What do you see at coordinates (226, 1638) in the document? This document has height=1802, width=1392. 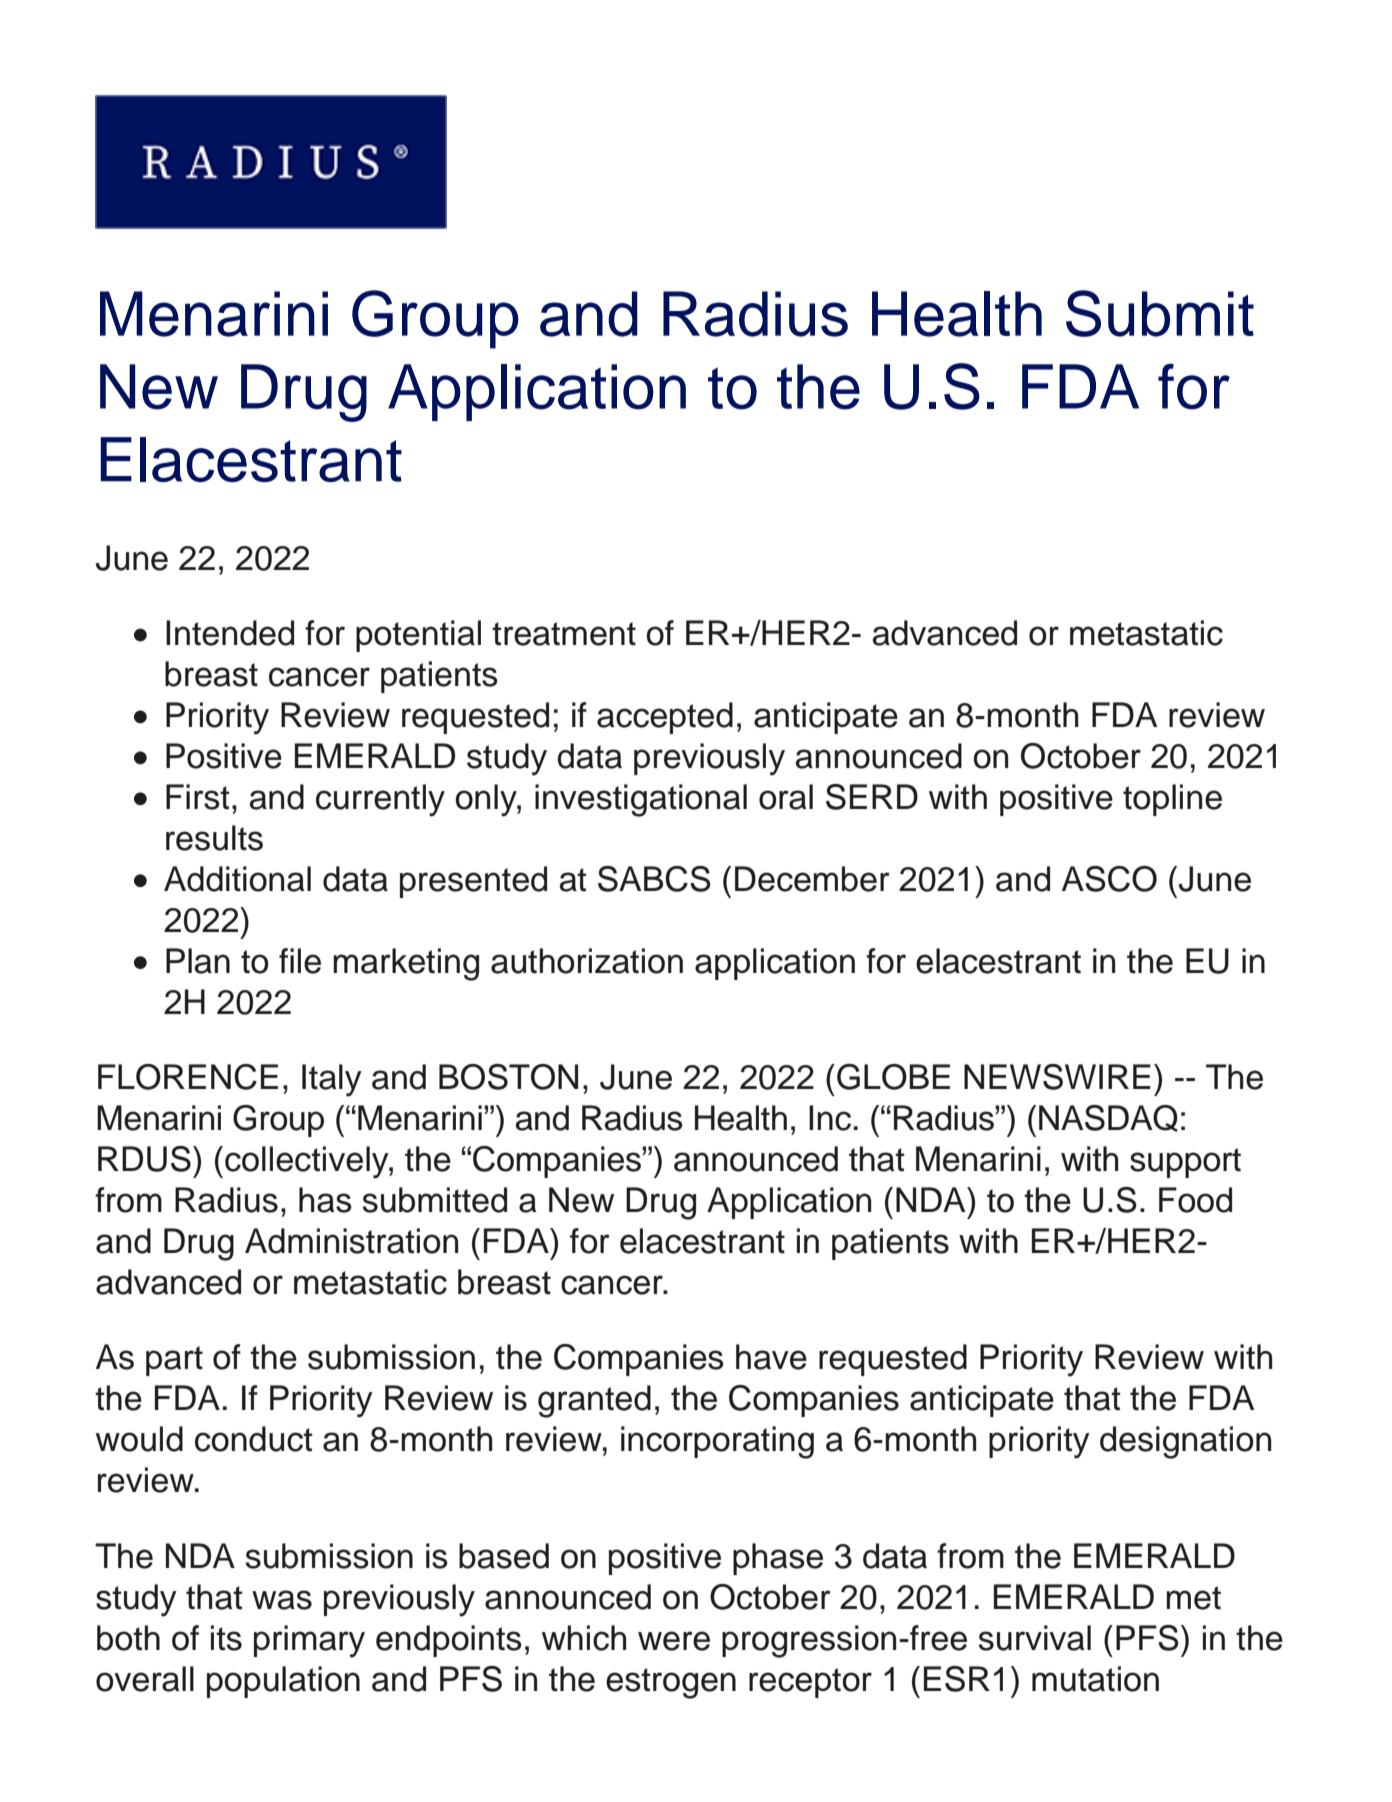 I see `its` at bounding box center [226, 1638].
